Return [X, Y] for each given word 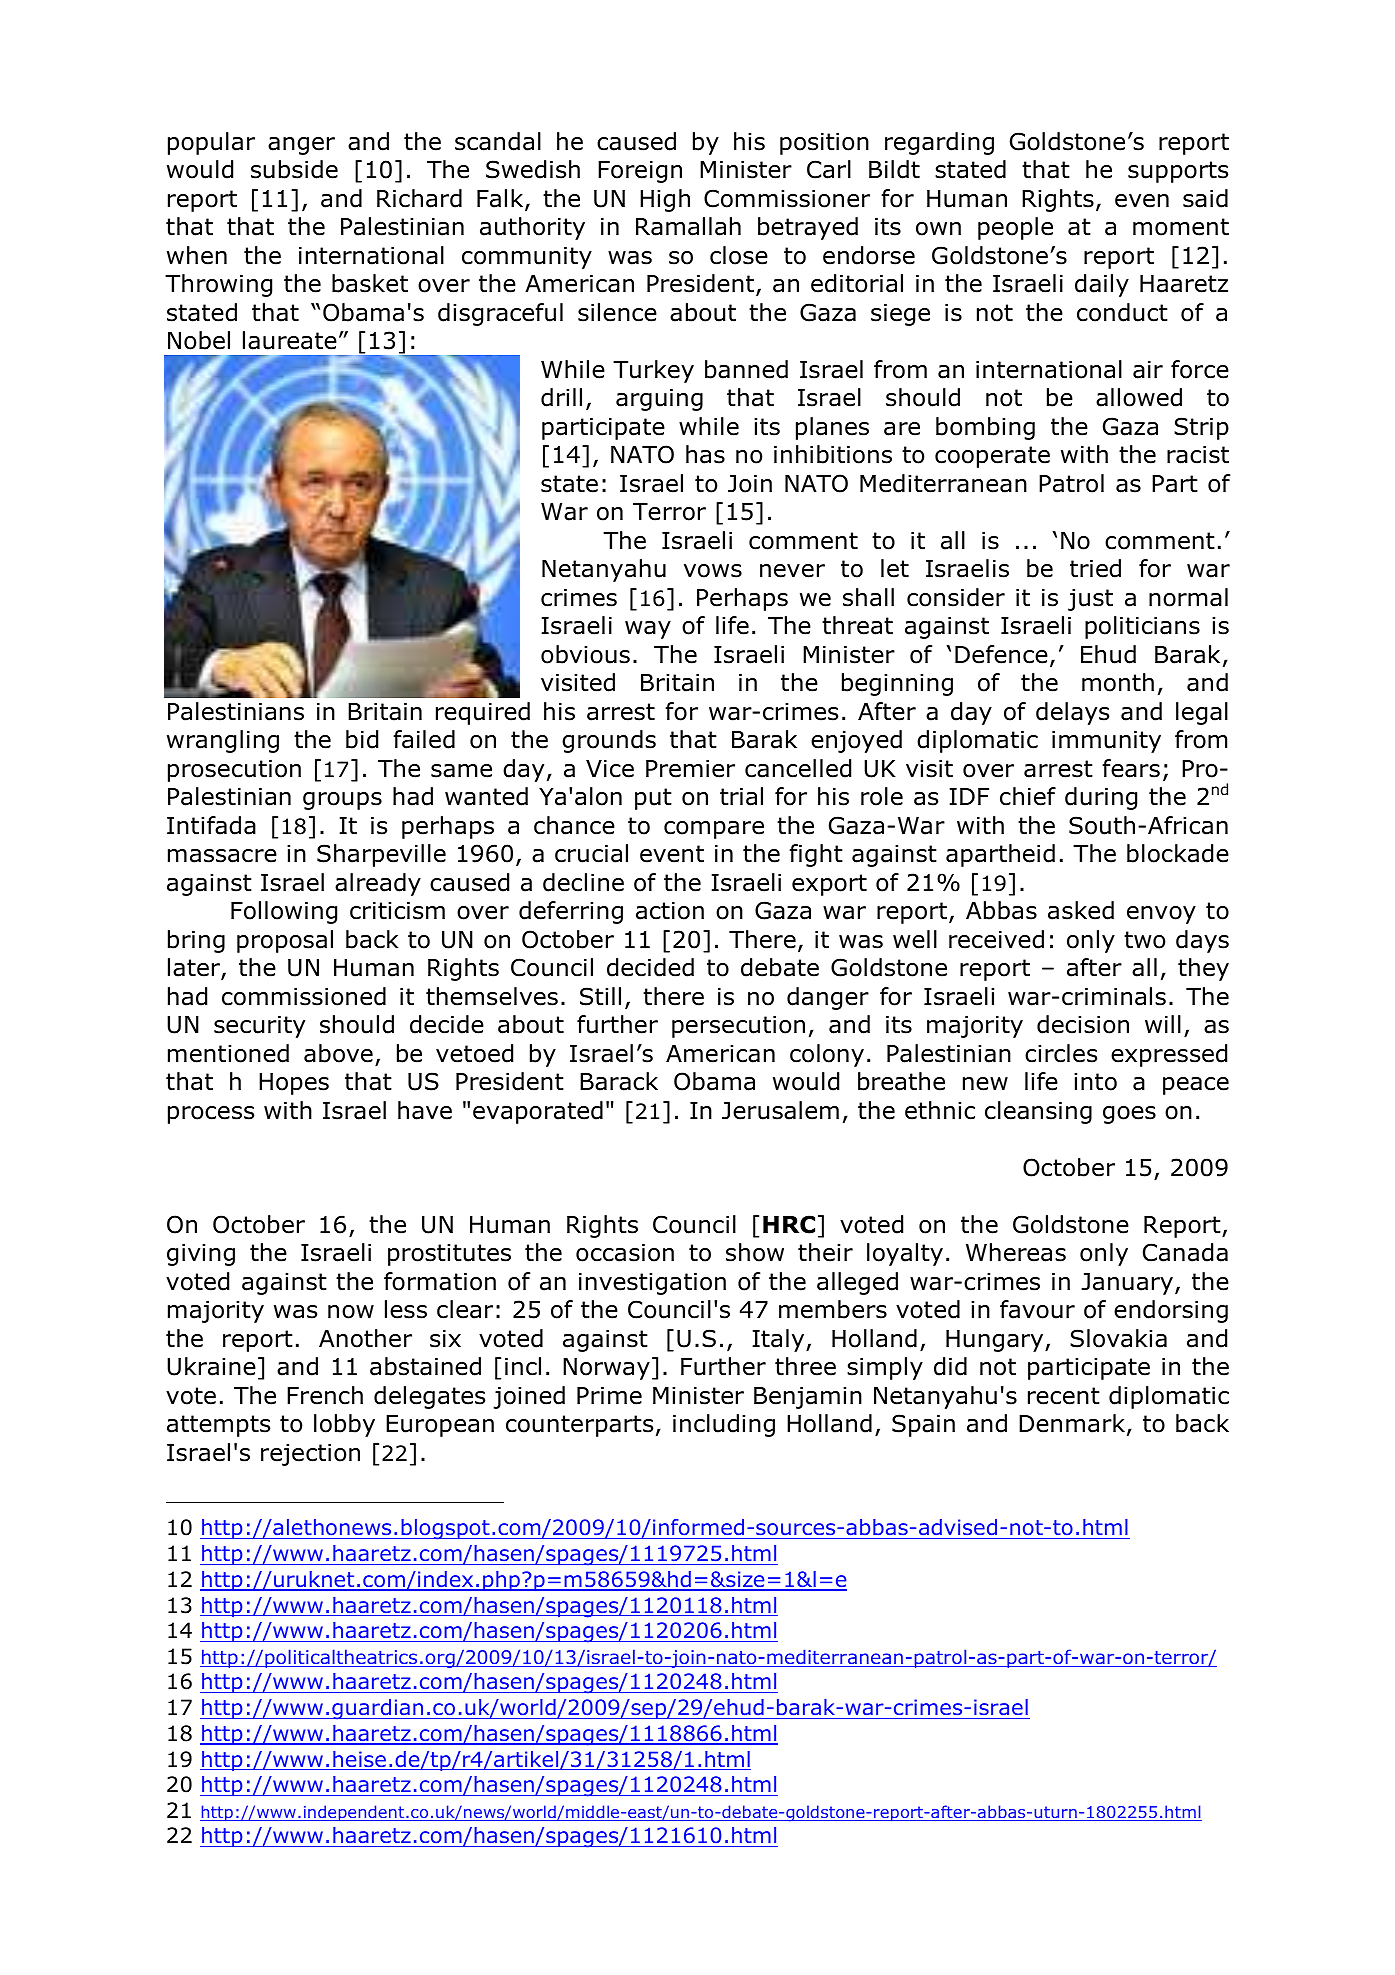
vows [713, 571]
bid [362, 739]
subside [294, 169]
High [665, 200]
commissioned [304, 996]
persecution [738, 1027]
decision [1083, 1024]
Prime [609, 1396]
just [1090, 600]
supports [1178, 172]
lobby [344, 1425]
